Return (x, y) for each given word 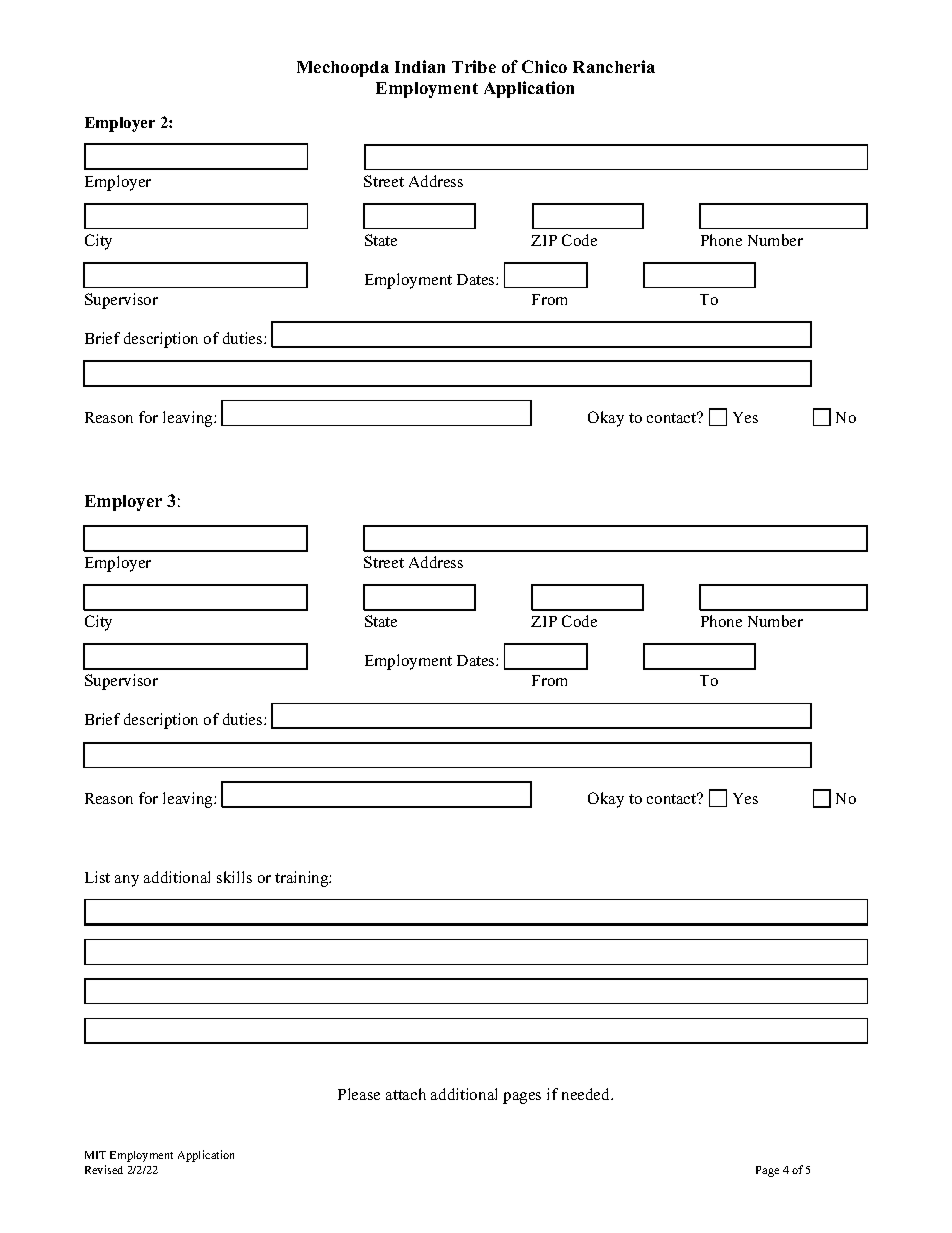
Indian (420, 66)
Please (359, 1094)
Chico (544, 66)
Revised (104, 1169)
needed (587, 1094)
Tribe (474, 66)
